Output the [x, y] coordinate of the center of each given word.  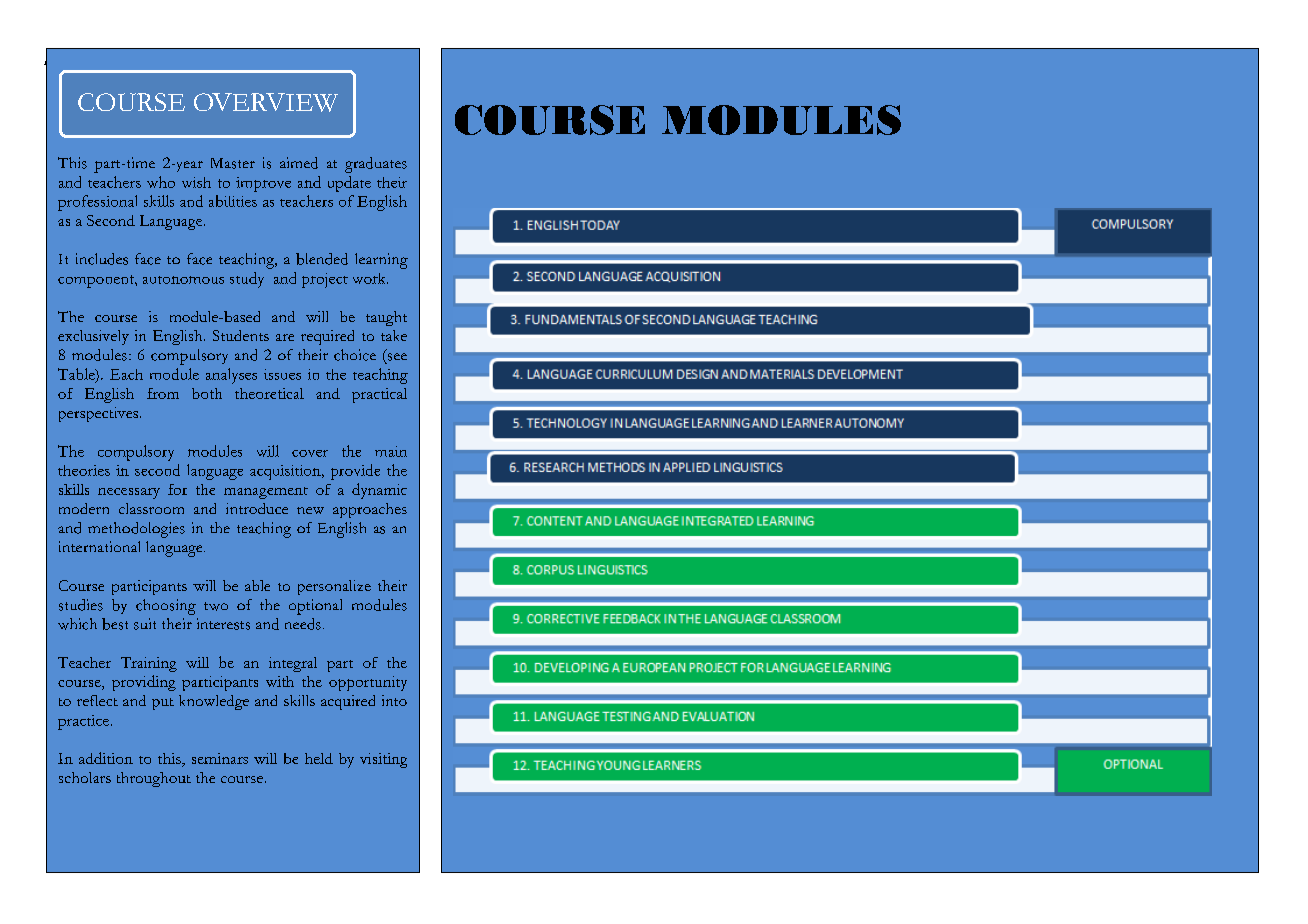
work [370, 278]
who [161, 182]
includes [102, 259]
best [115, 624]
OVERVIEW [266, 102]
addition [106, 758]
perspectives [100, 414]
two [216, 606]
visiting [383, 760]
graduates [376, 165]
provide [355, 472]
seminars [220, 758]
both [207, 393]
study [247, 280]
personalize [334, 587]
